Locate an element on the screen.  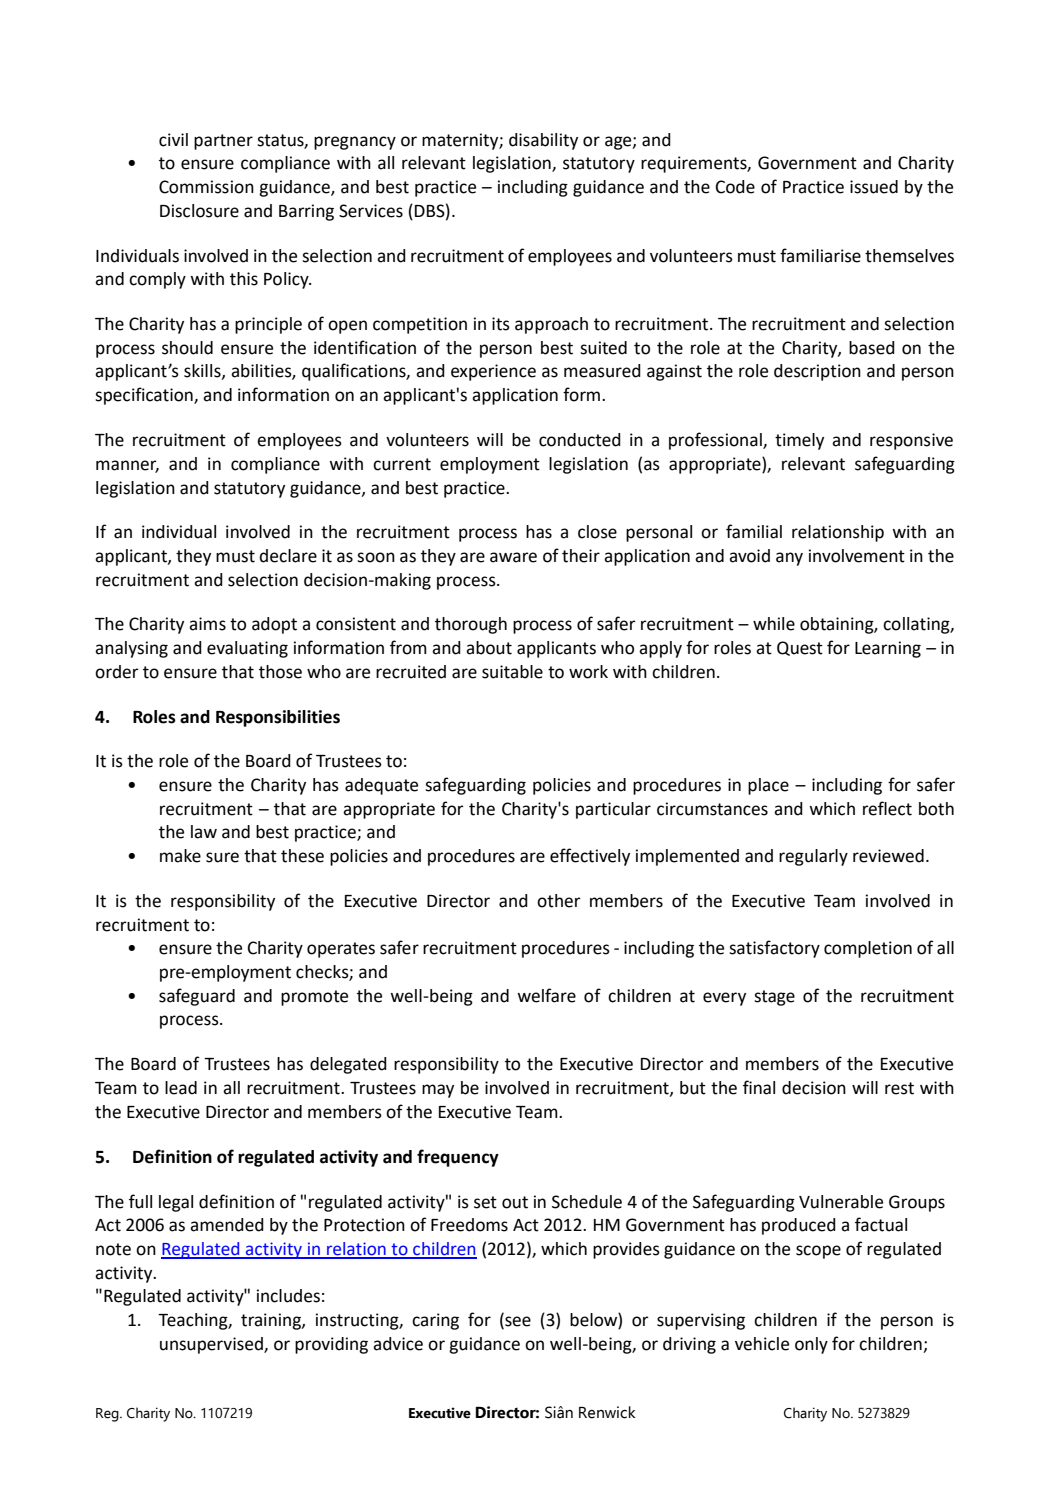
issued is located at coordinates (874, 187).
